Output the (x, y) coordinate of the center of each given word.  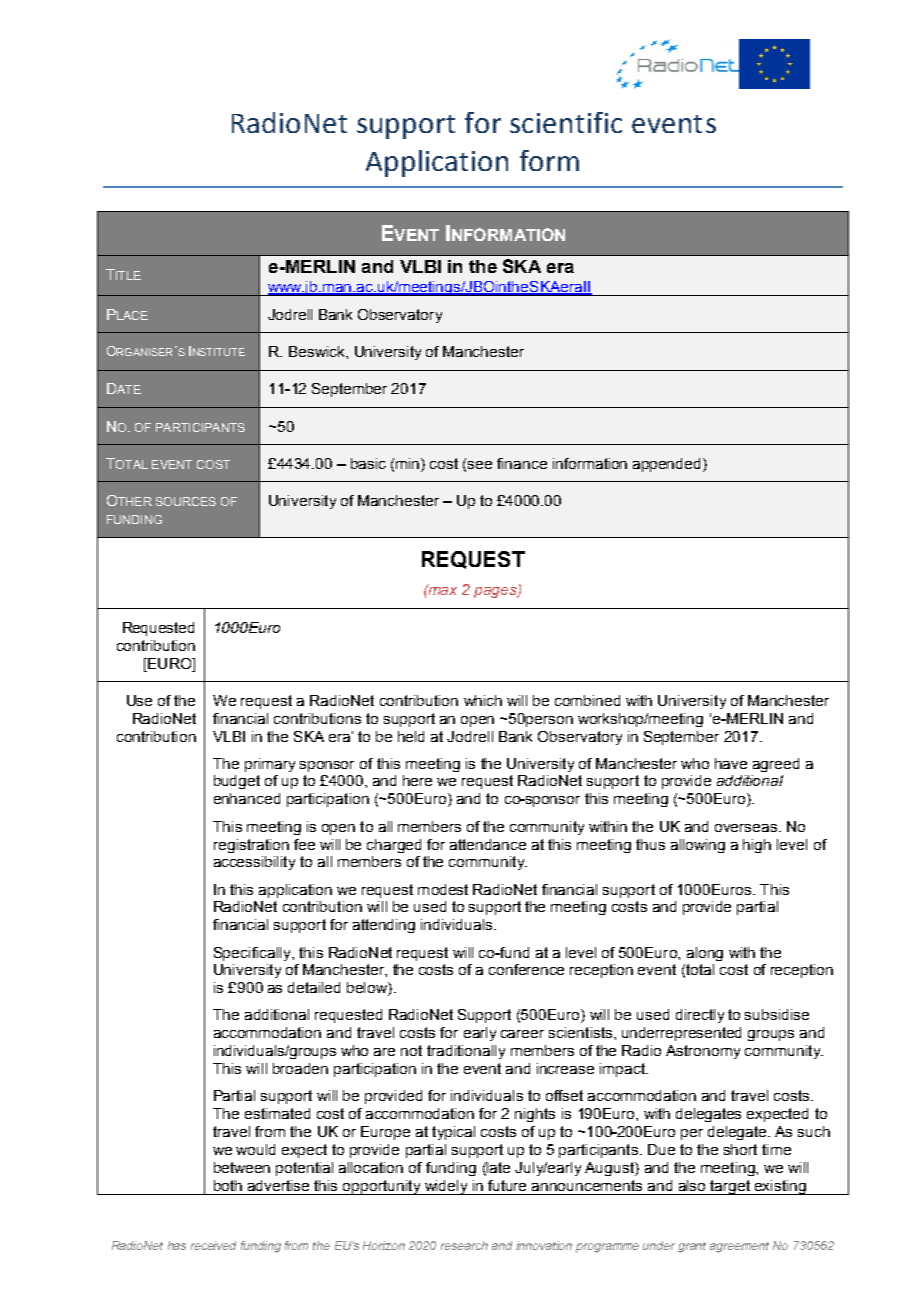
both (228, 1185)
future (507, 1185)
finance (522, 463)
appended (666, 465)
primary (270, 765)
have (731, 763)
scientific (566, 122)
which (483, 700)
